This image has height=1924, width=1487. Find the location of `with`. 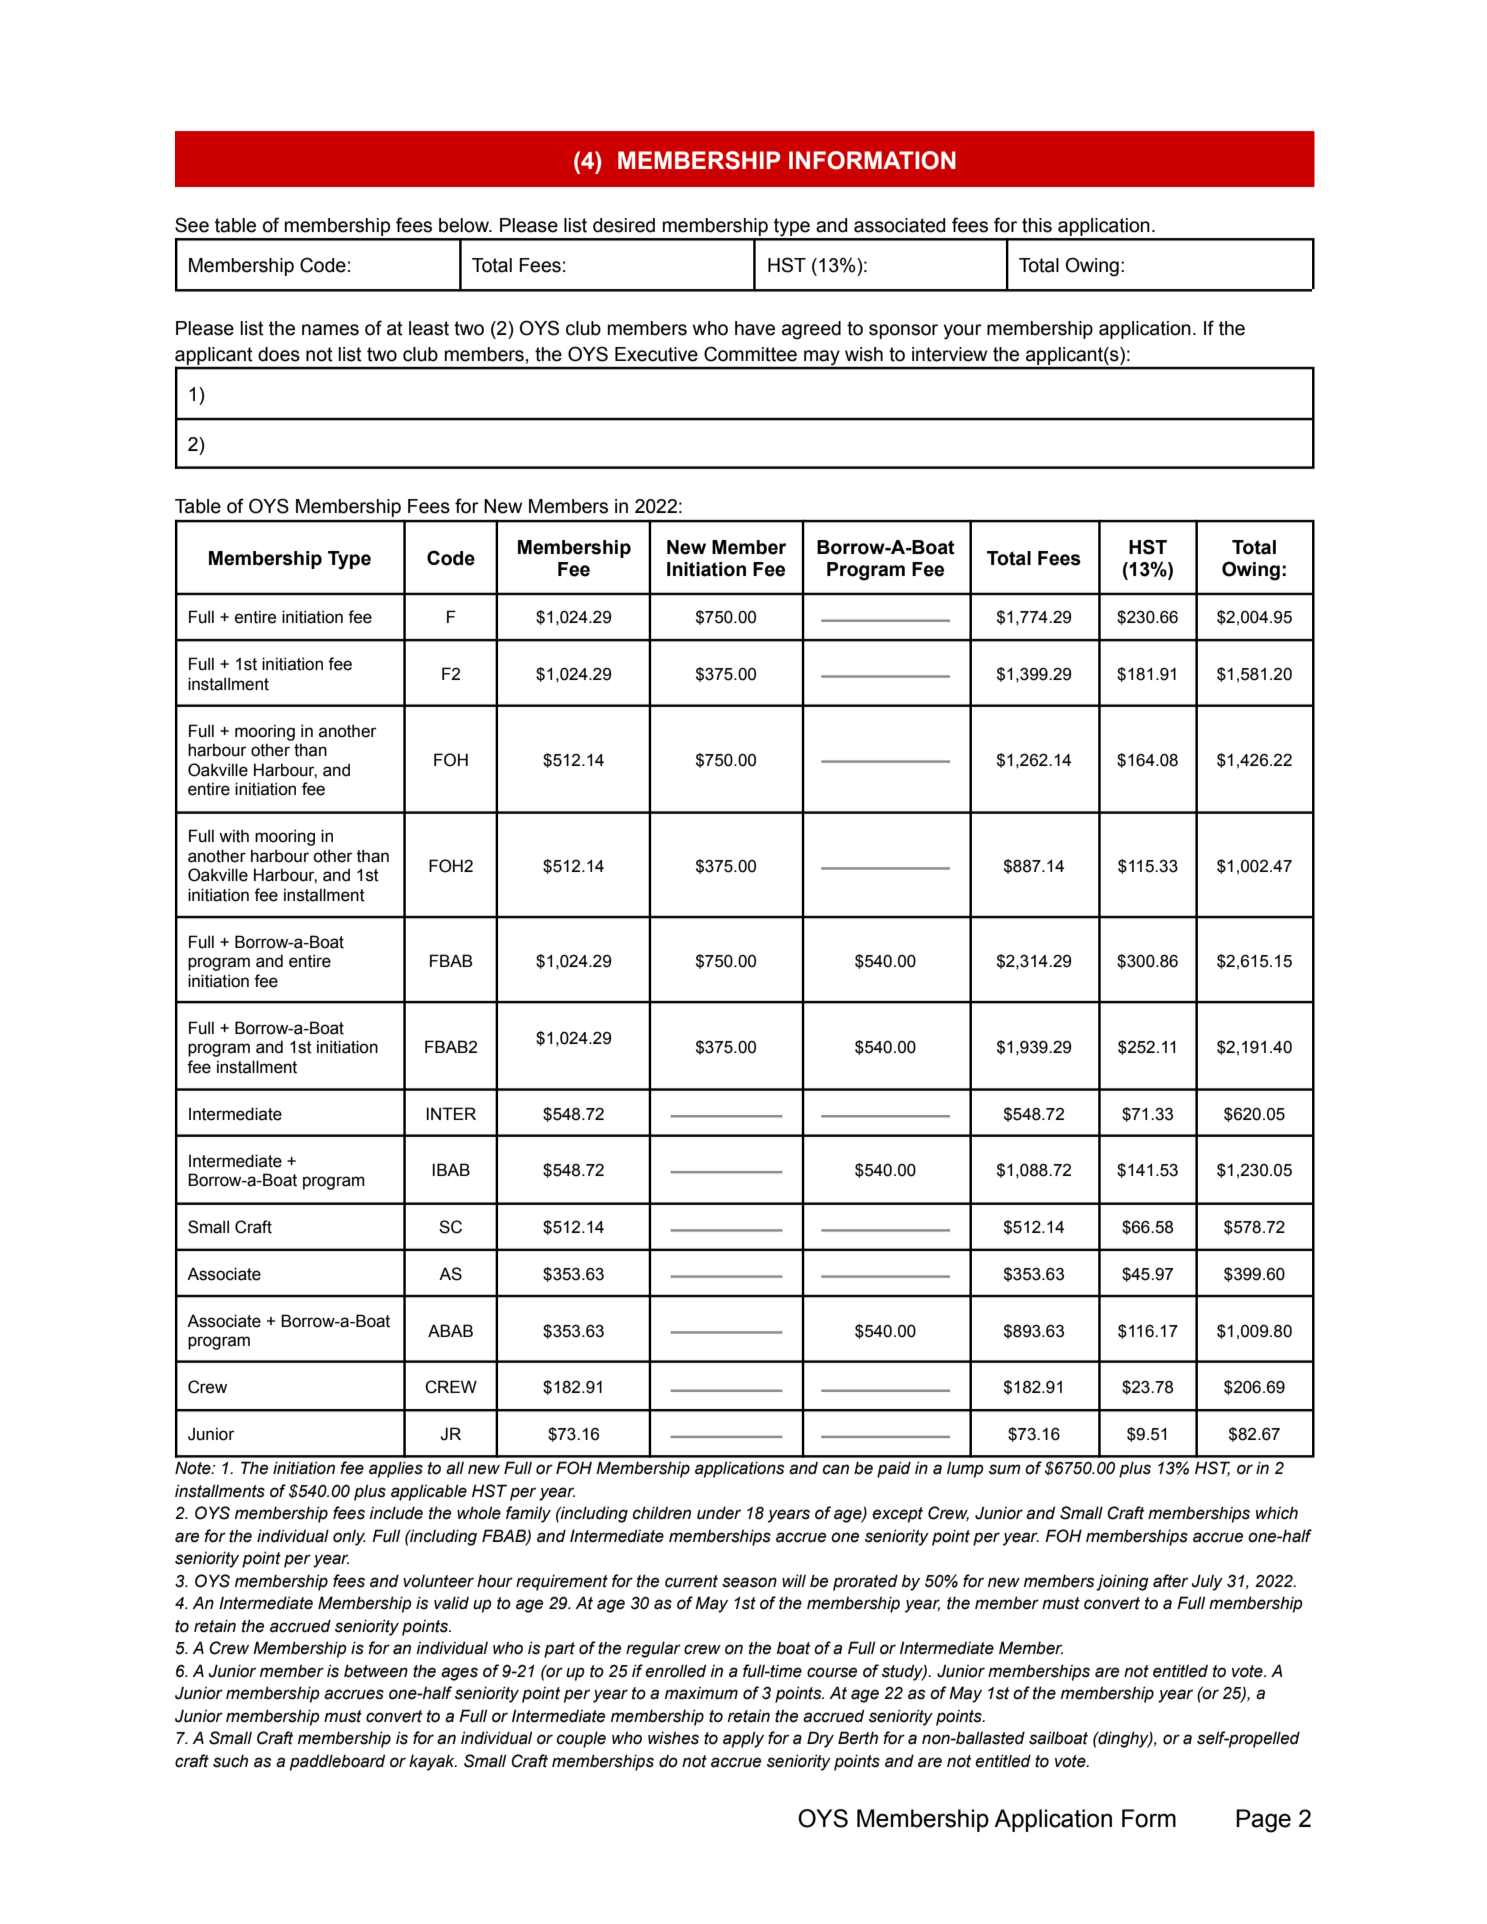

with is located at coordinates (234, 836).
